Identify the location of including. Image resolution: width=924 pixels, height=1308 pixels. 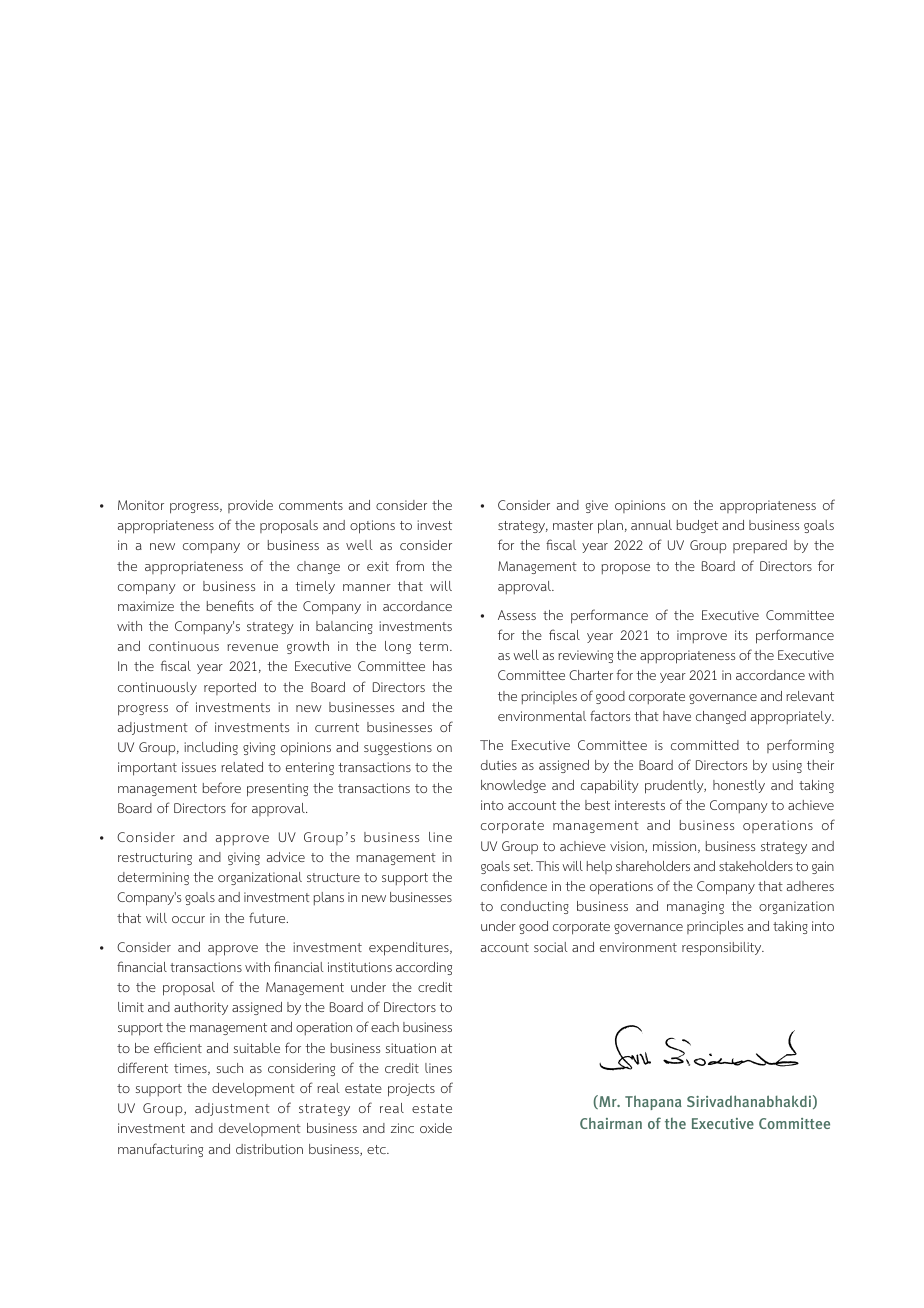
(211, 748).
